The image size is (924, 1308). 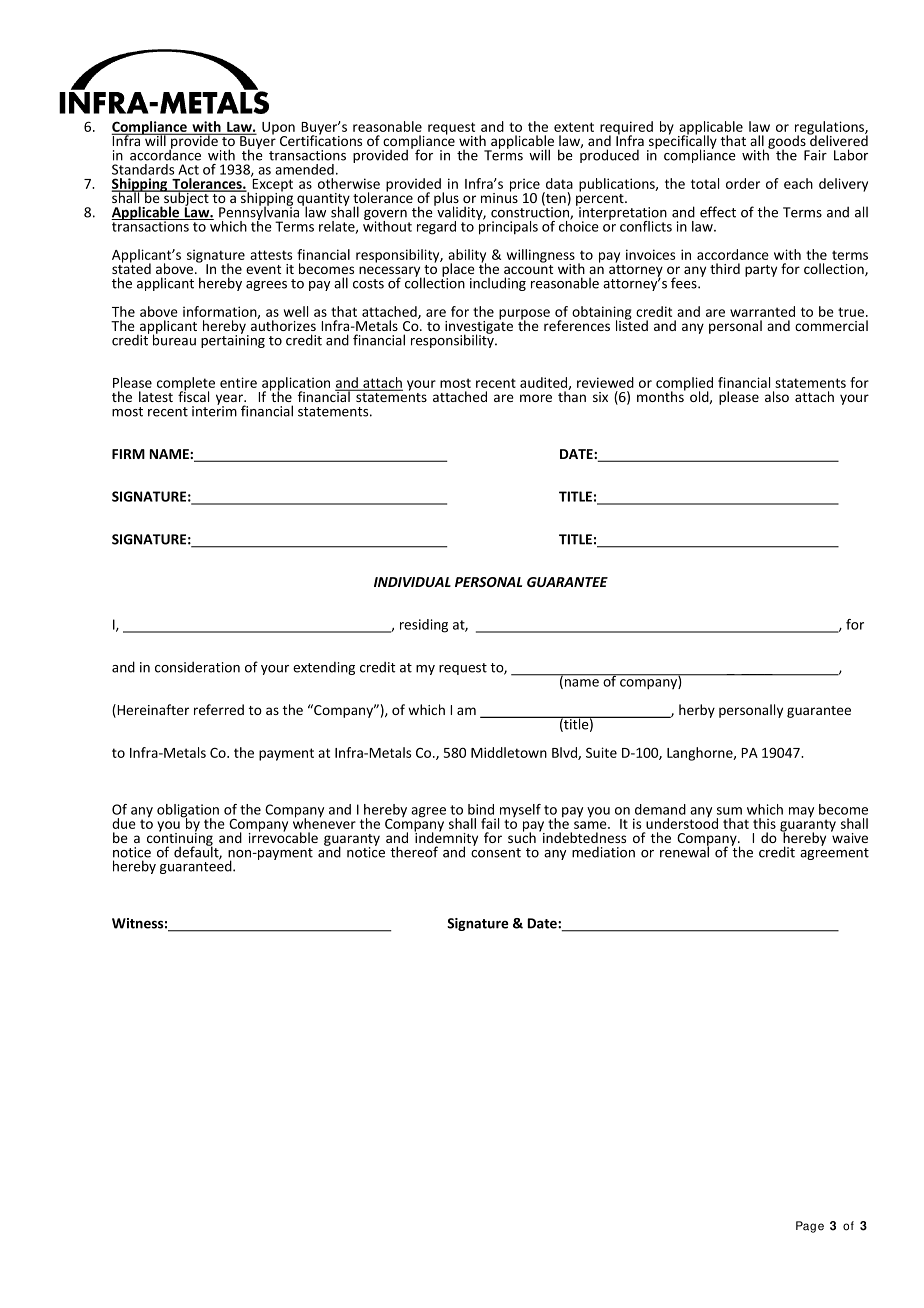 What do you see at coordinates (128, 454) in the screenshot?
I see `FIRM` at bounding box center [128, 454].
